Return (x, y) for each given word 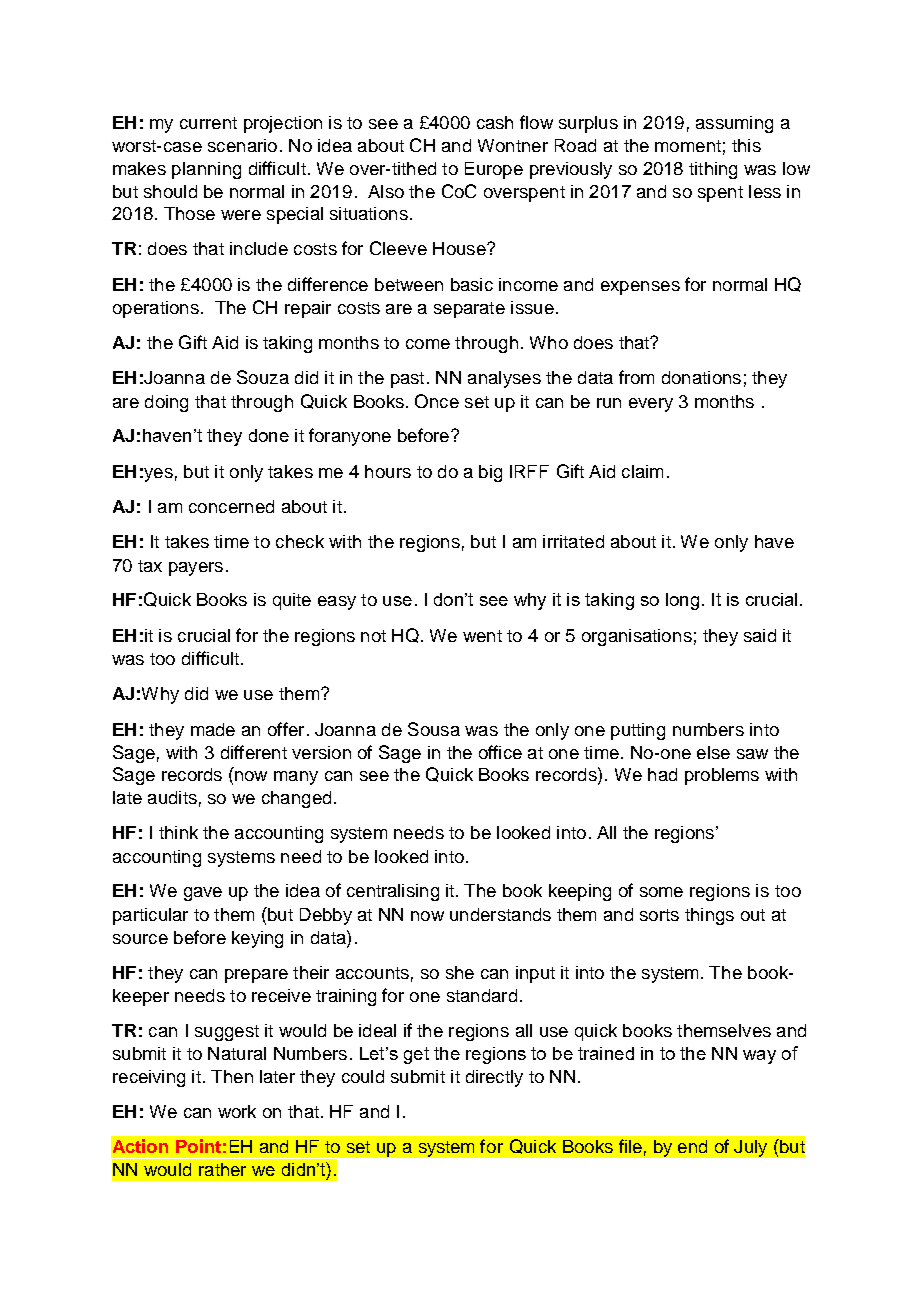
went (482, 636)
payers (196, 569)
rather (222, 1169)
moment (688, 146)
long (682, 601)
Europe (494, 170)
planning (206, 170)
